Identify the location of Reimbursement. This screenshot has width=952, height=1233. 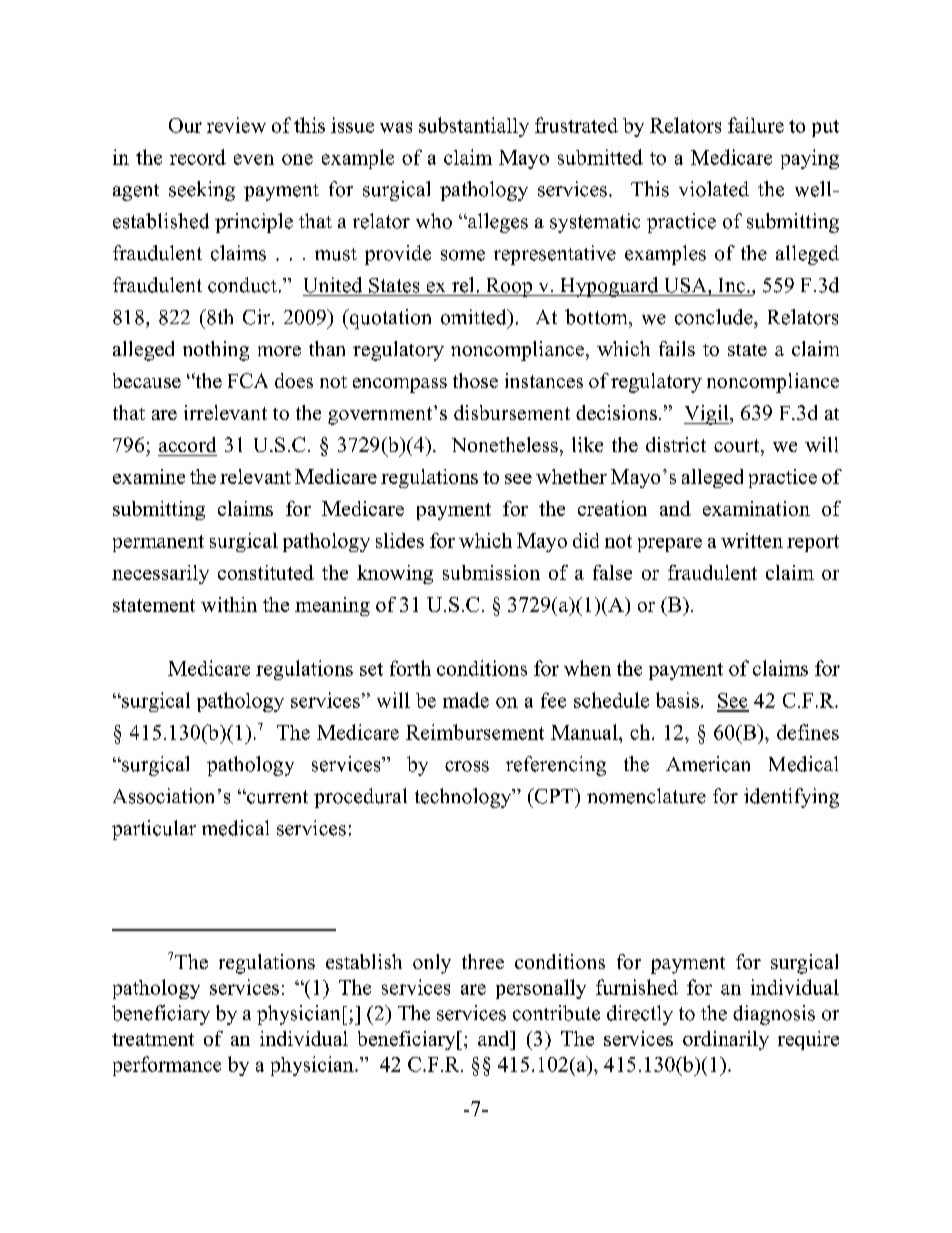
(475, 732).
